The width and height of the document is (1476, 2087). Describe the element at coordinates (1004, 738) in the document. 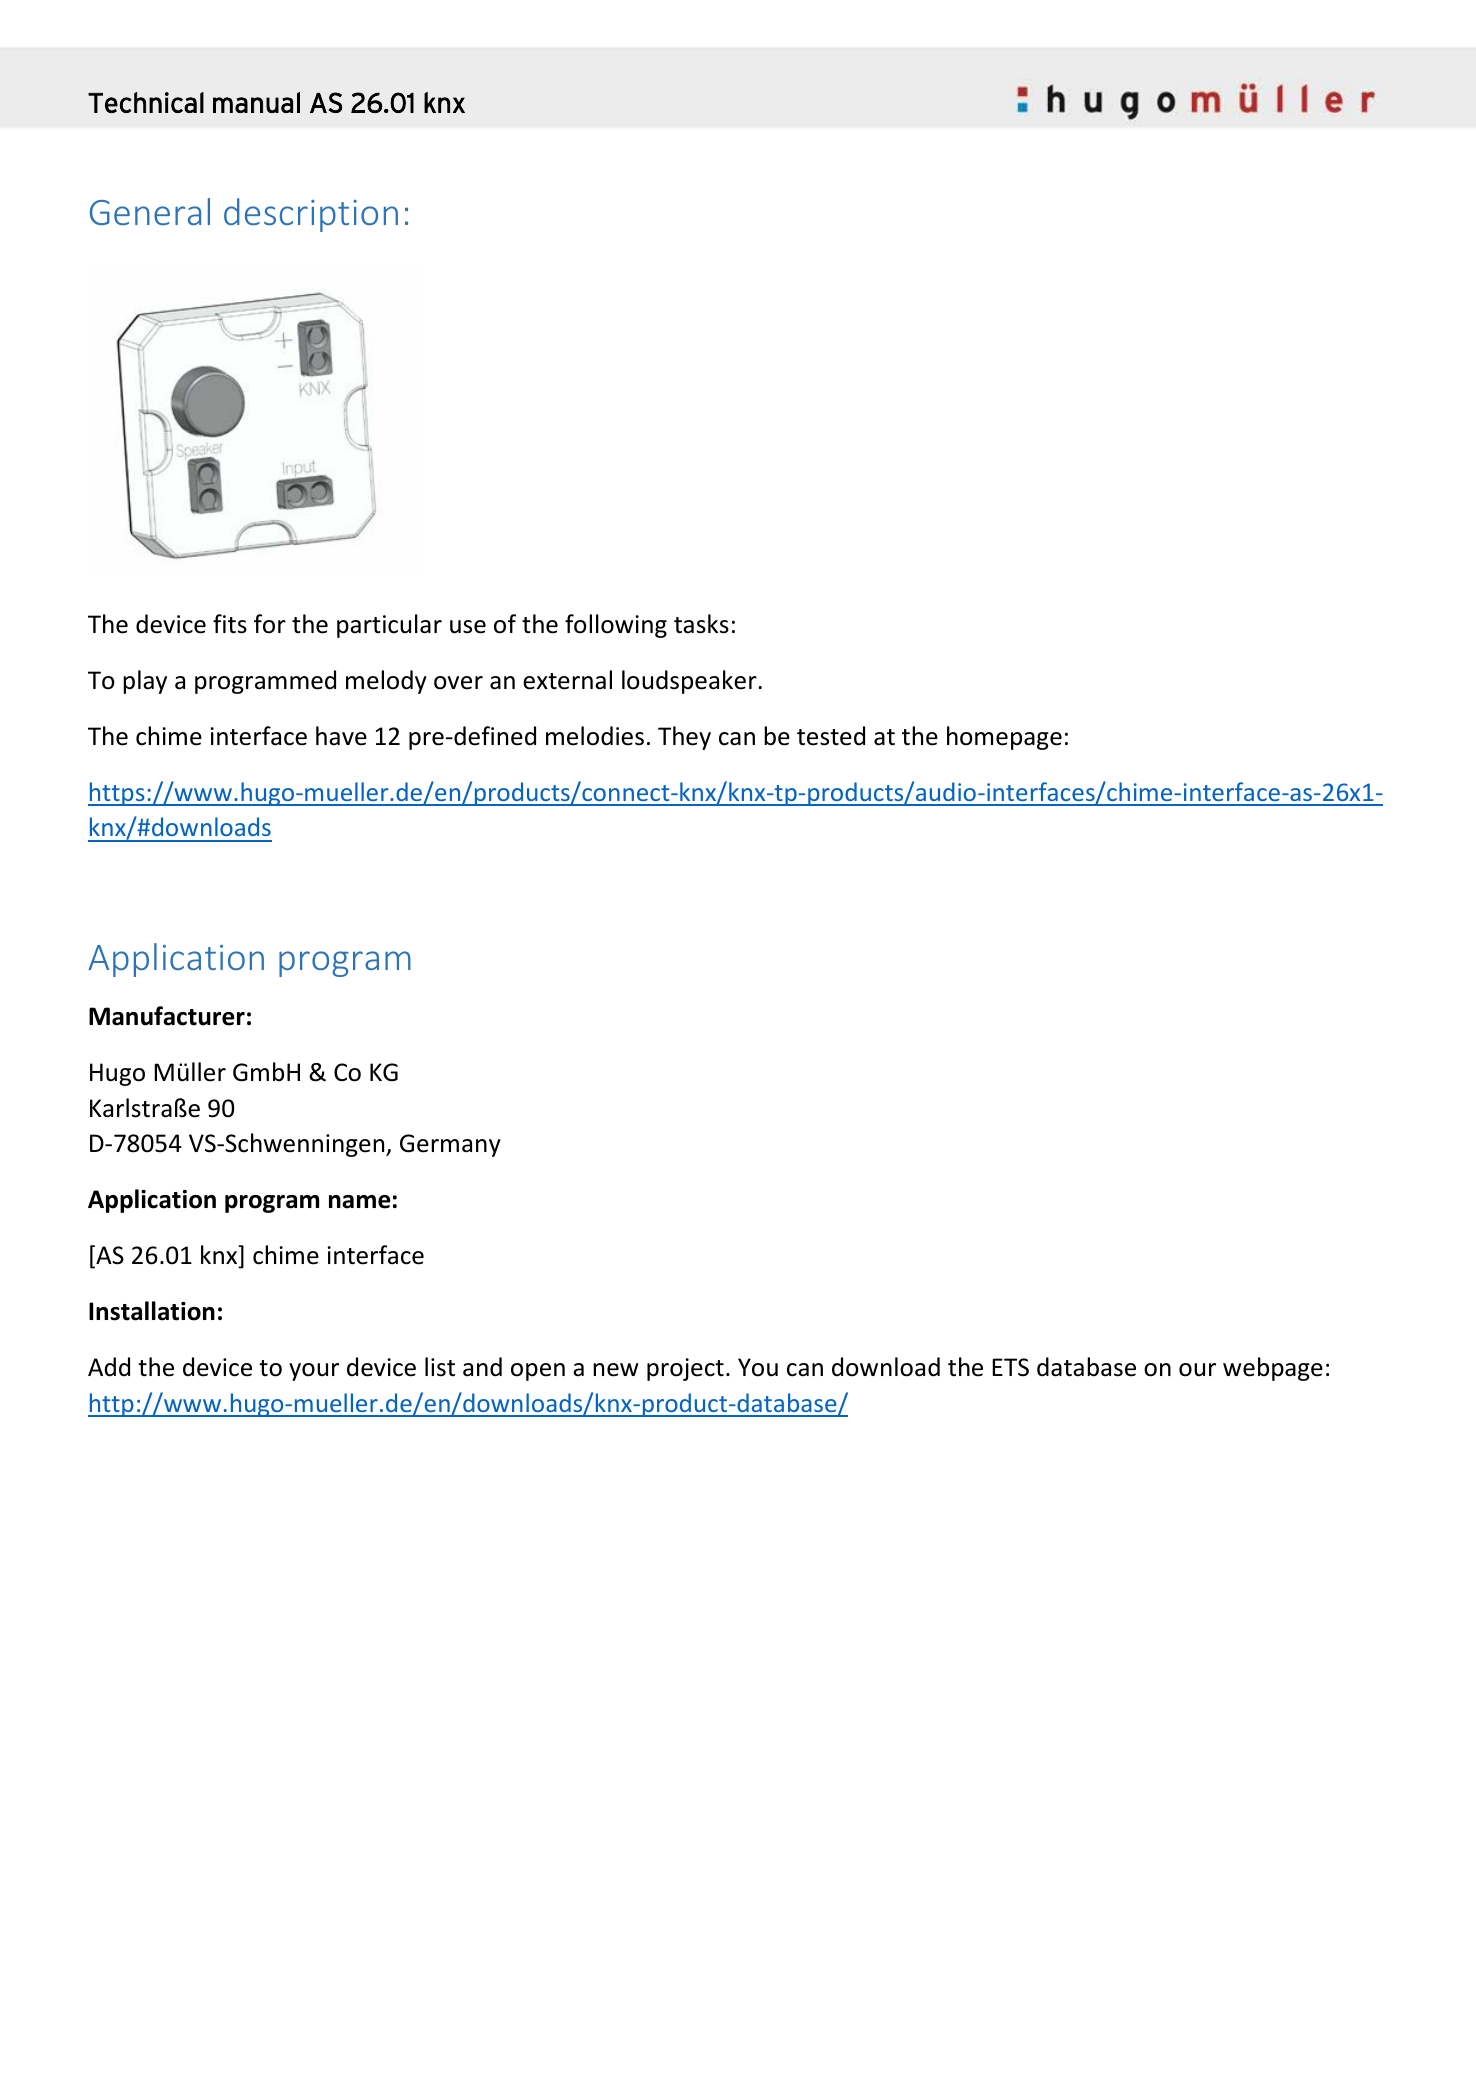

I see `homepage` at that location.
